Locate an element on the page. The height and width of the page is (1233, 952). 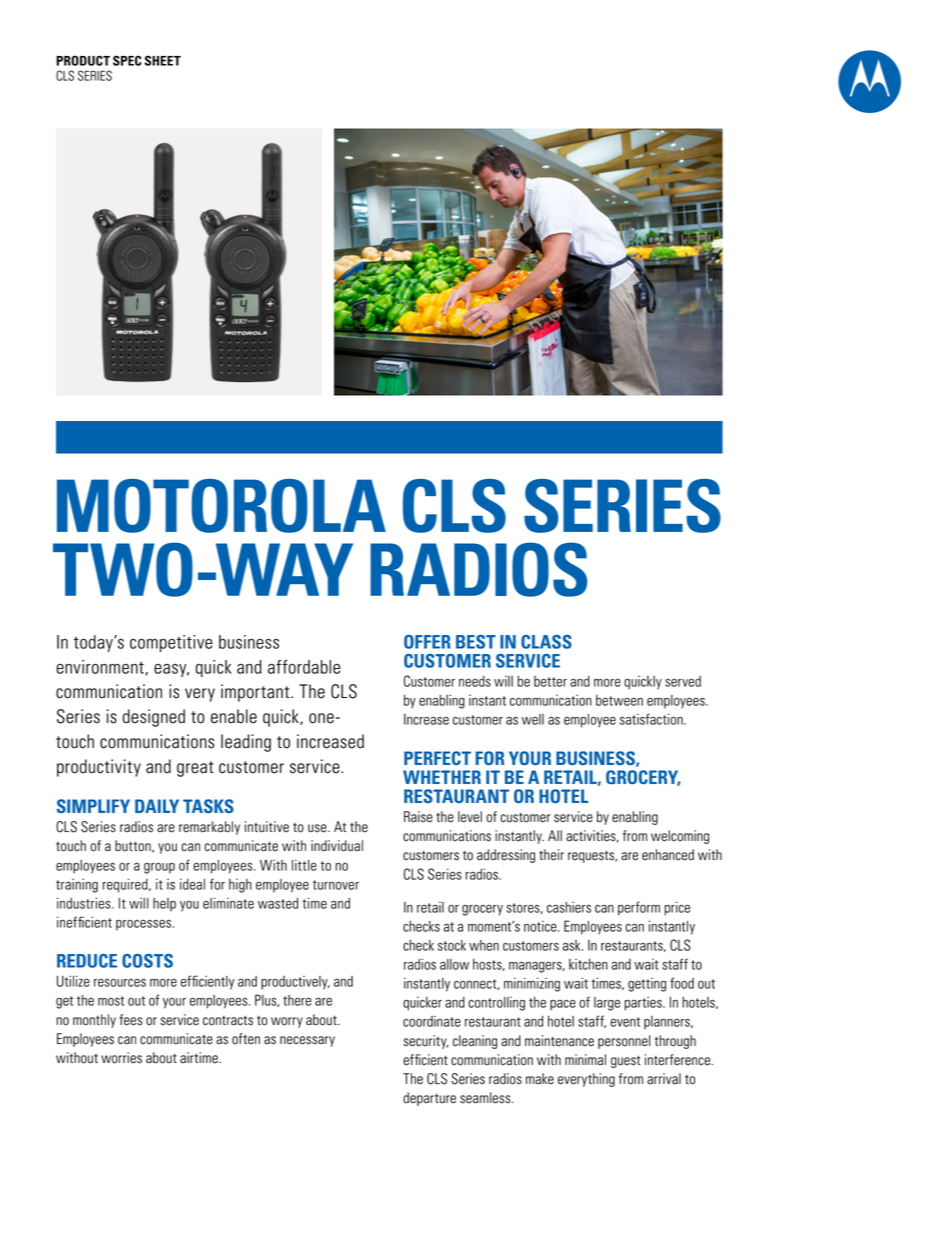
security is located at coordinates (426, 1042).
